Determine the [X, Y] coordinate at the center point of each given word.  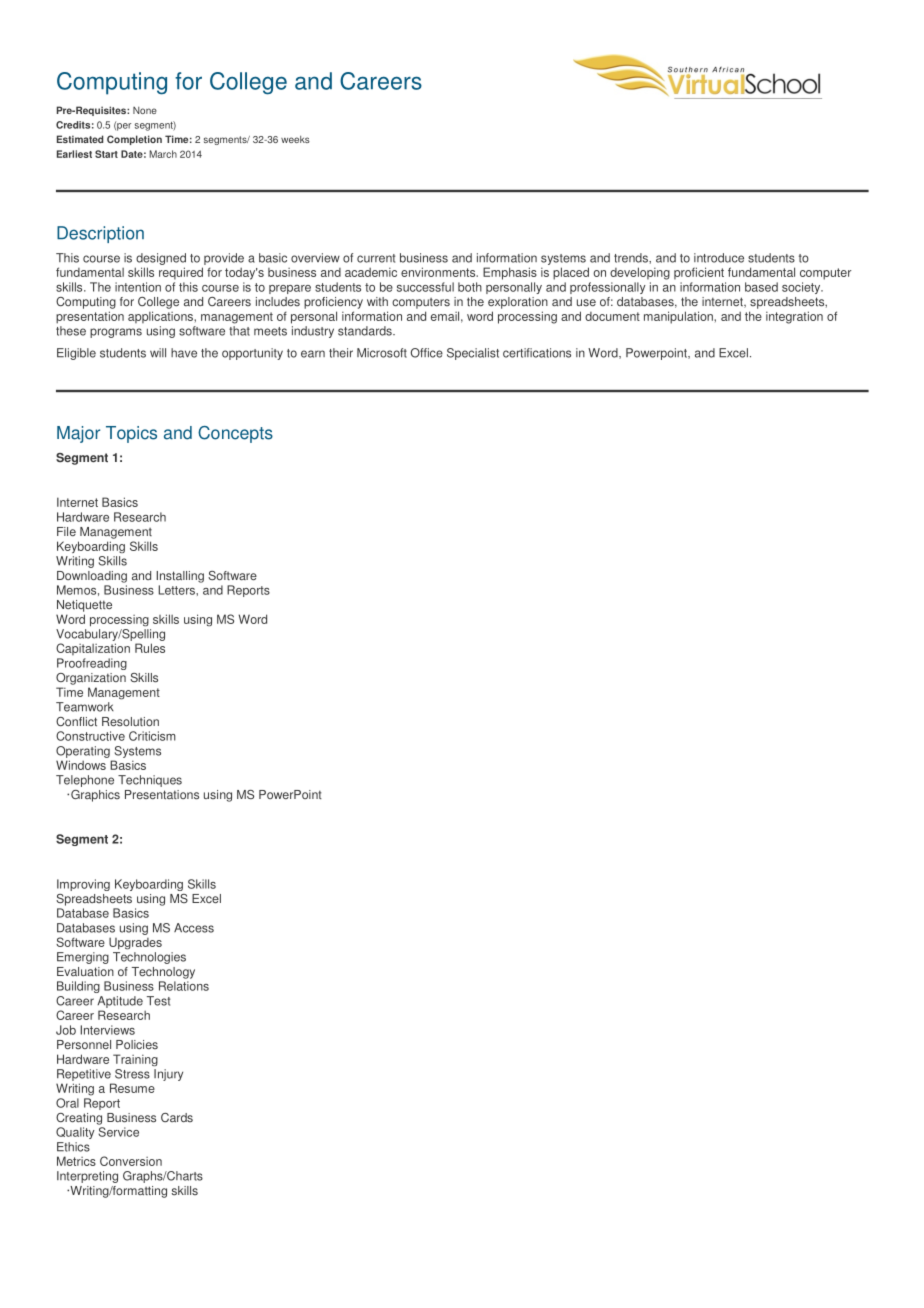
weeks [295, 139]
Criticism [152, 736]
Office [427, 353]
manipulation [679, 317]
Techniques [150, 781]
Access [194, 928]
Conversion [131, 1161]
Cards [177, 1117]
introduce [719, 258]
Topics [131, 434]
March [163, 154]
